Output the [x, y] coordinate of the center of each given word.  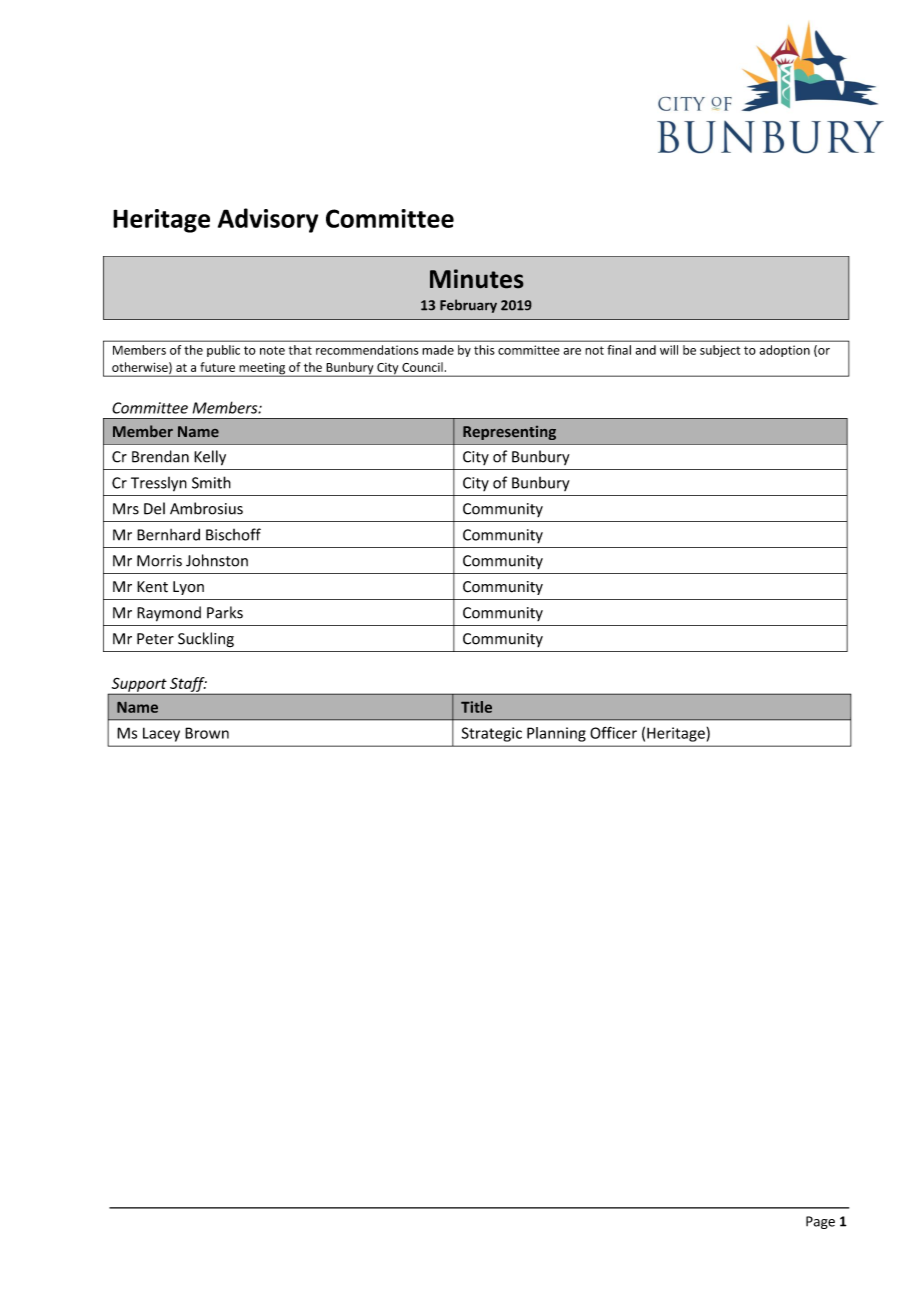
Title [476, 707]
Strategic [492, 734]
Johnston [217, 560]
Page [820, 1222]
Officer [613, 732]
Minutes [477, 279]
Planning [556, 734]
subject [720, 351]
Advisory [268, 220]
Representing [509, 433]
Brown [207, 733]
